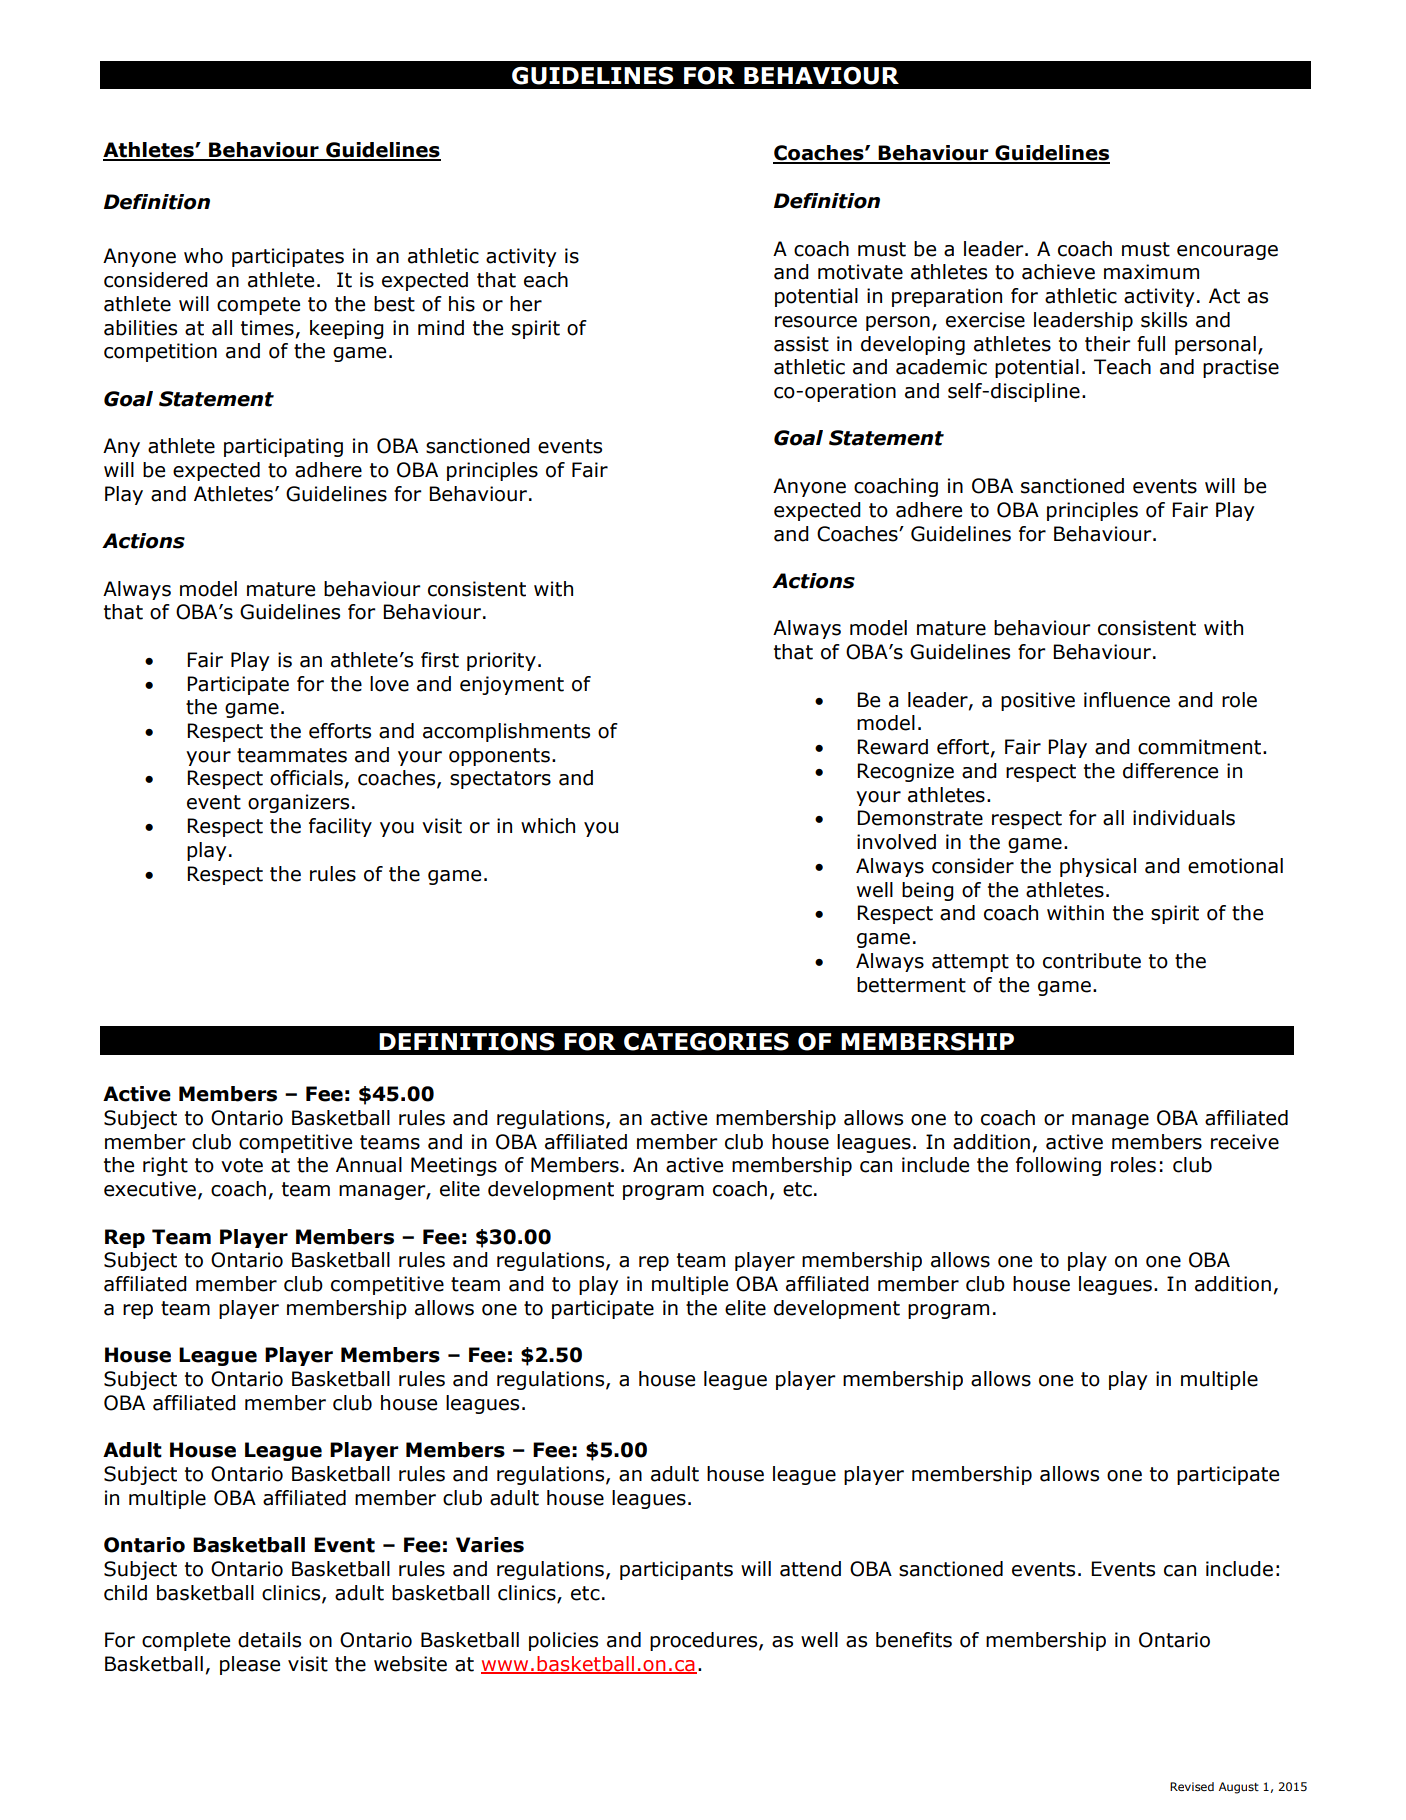 This image has height=1820, width=1406. What do you see at coordinates (306, 778) in the image?
I see `officials` at bounding box center [306, 778].
